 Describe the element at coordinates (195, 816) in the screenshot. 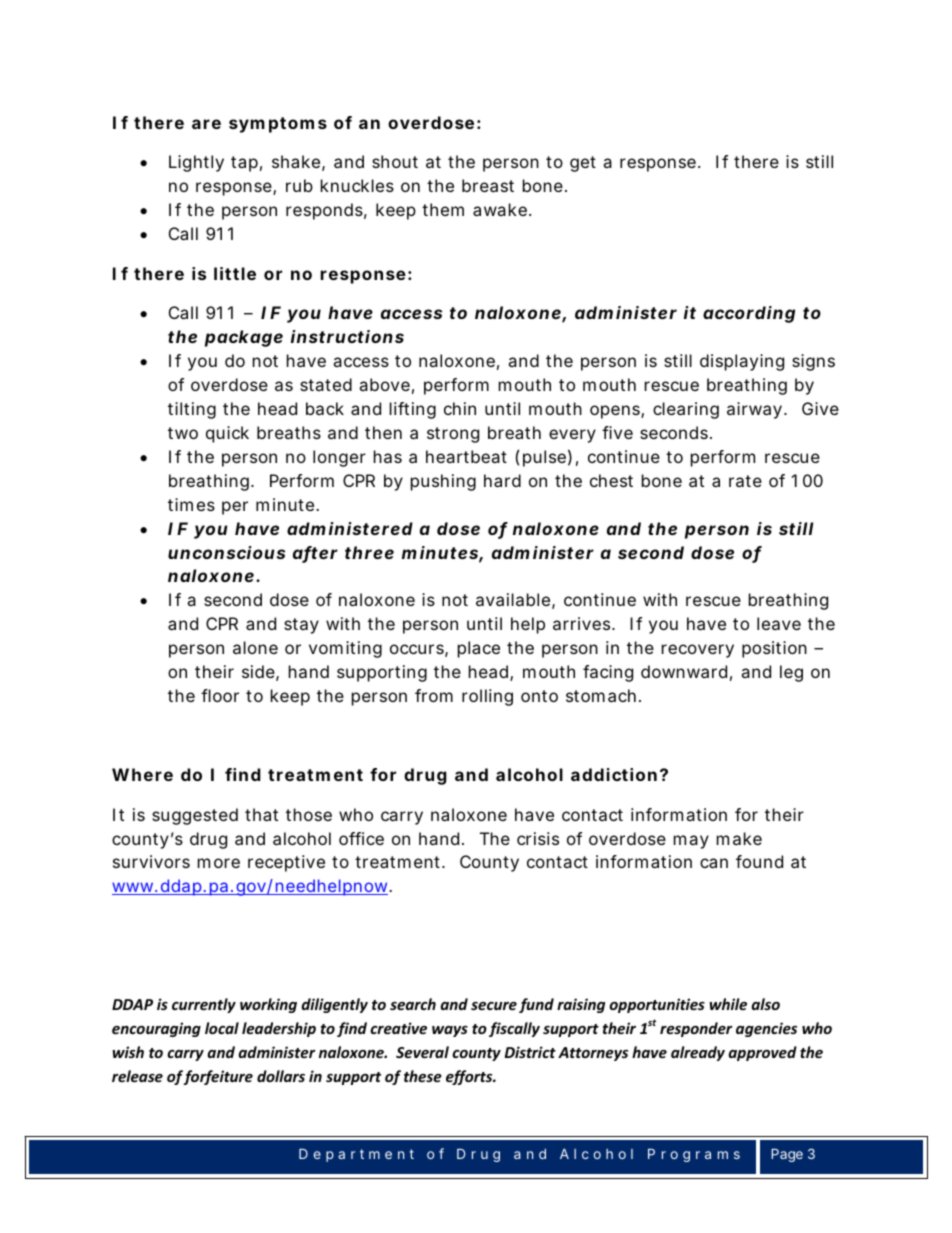

I see `suggested` at that location.
